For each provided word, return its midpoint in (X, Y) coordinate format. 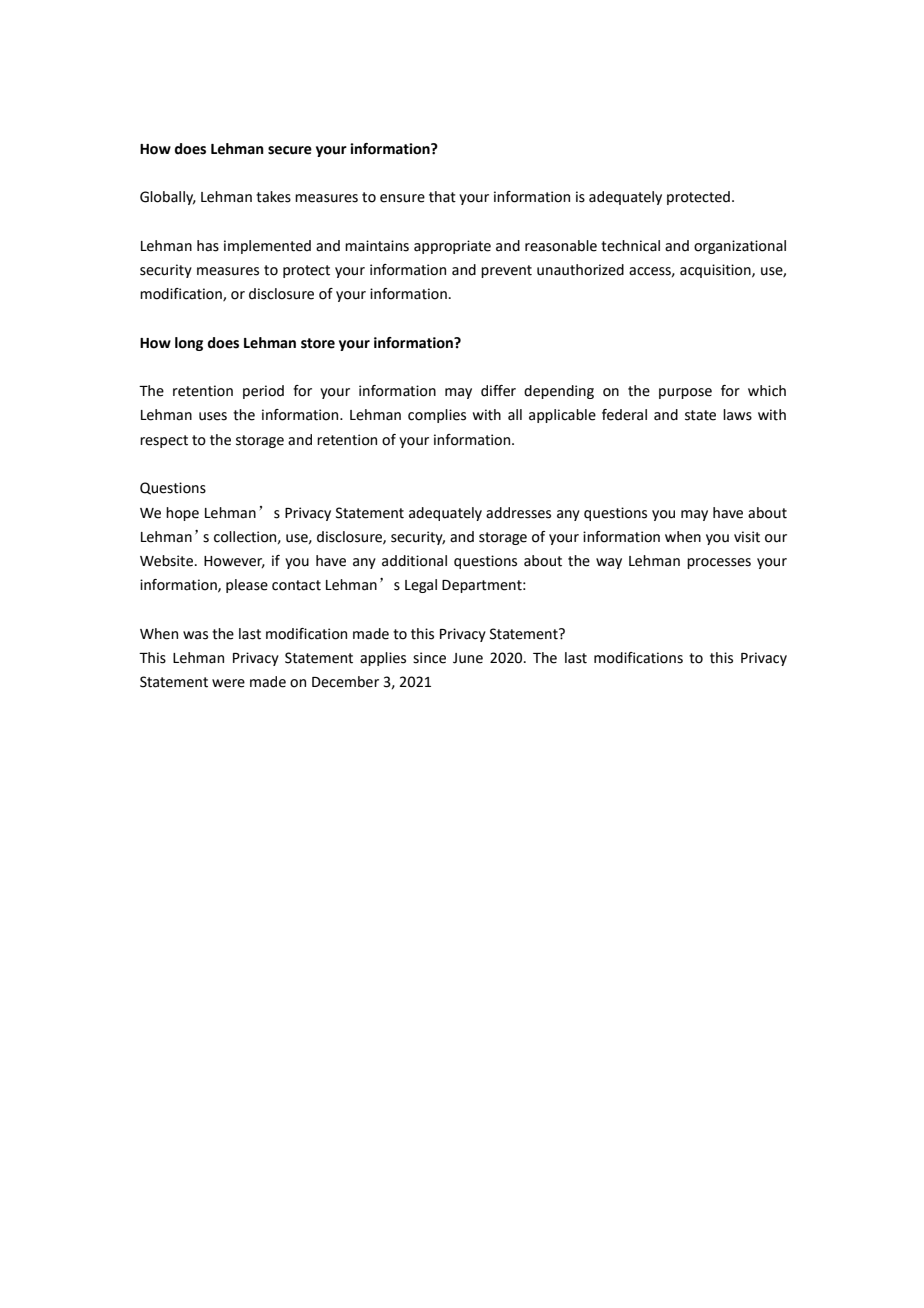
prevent (506, 271)
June (468, 658)
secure (290, 150)
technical (630, 246)
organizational (740, 247)
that (442, 197)
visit (747, 537)
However (234, 562)
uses (213, 416)
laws (737, 415)
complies (437, 416)
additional (414, 561)
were (228, 683)
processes (719, 563)
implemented (267, 247)
